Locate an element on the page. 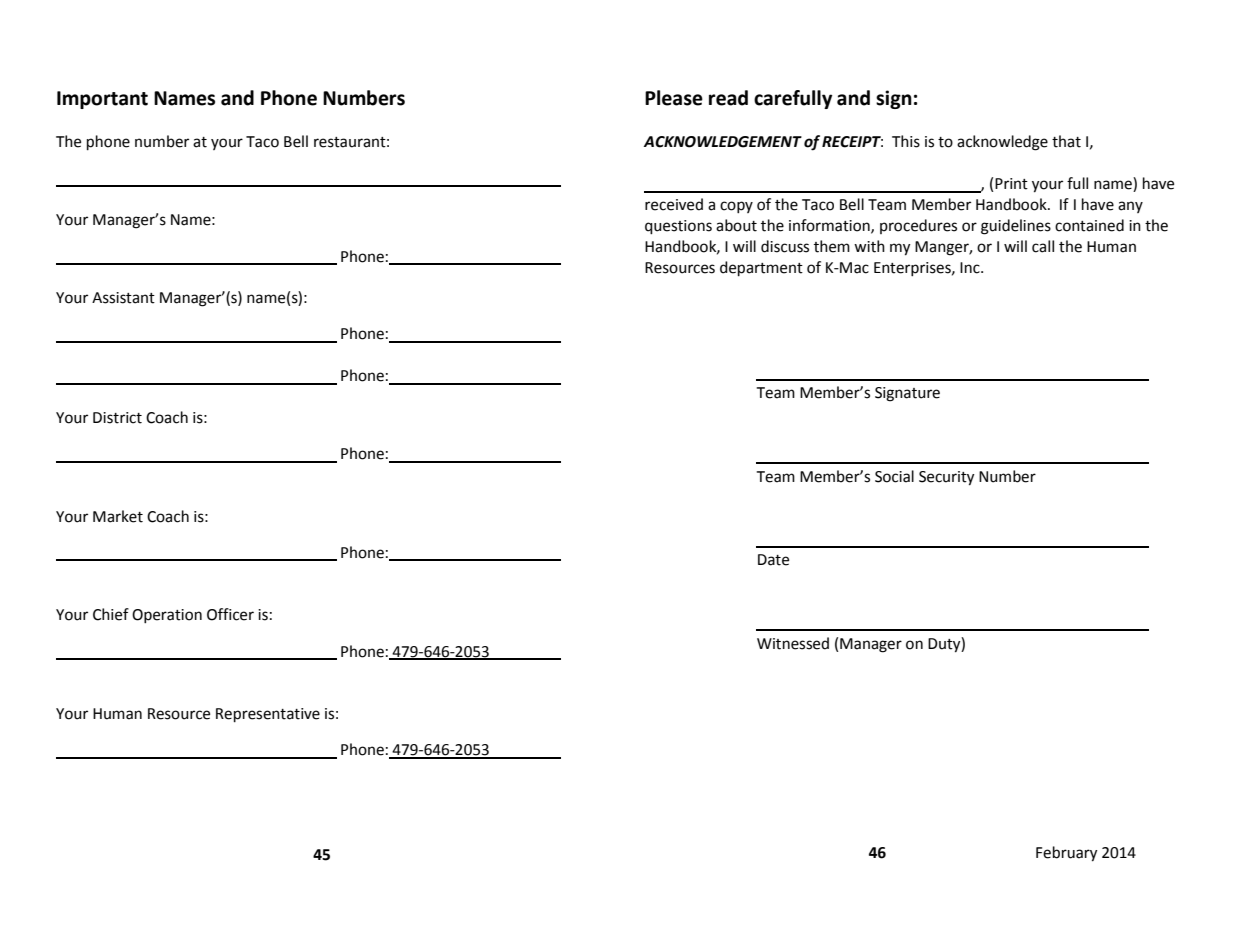  that is located at coordinates (1066, 141).
